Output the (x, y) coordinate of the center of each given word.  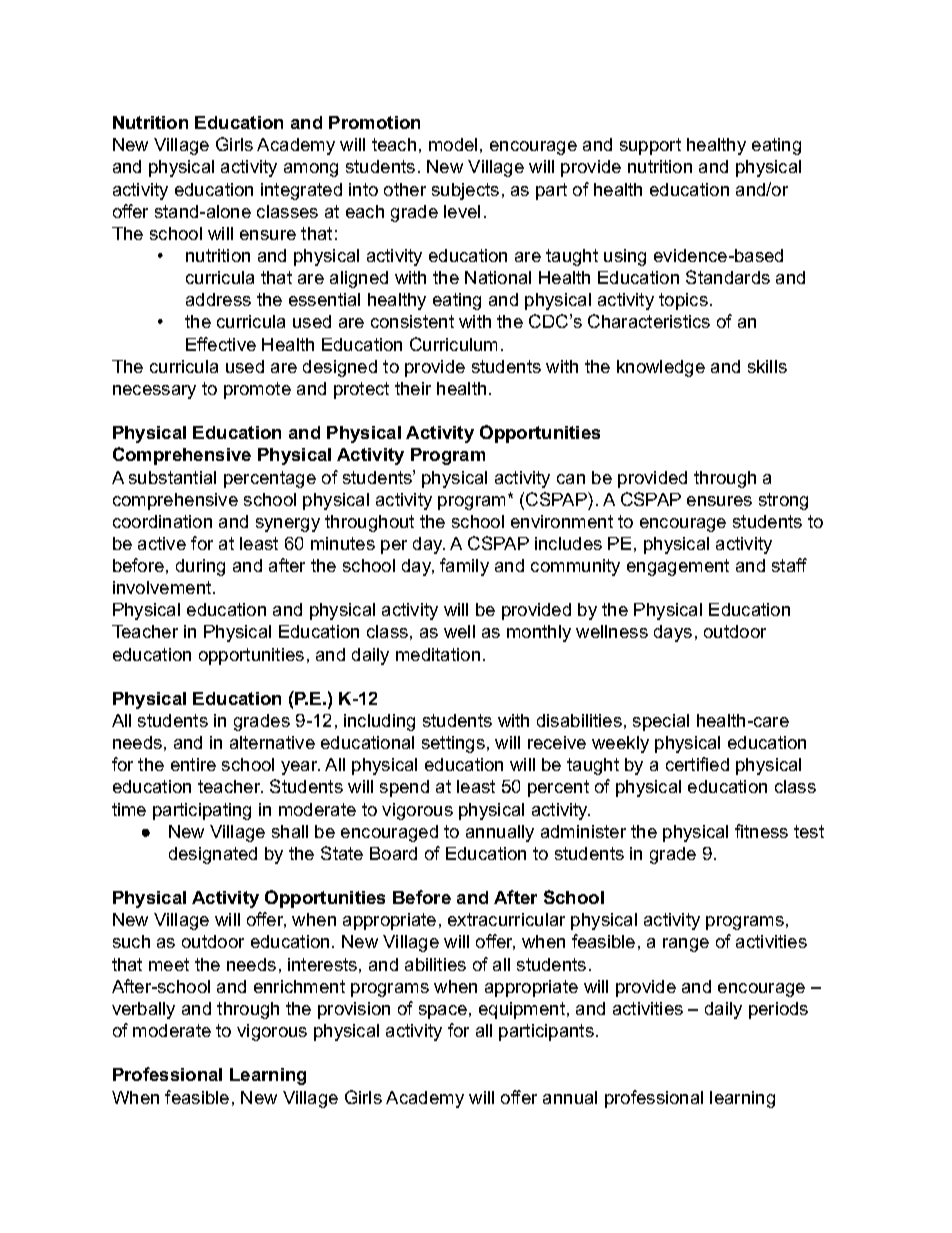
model (453, 144)
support (650, 146)
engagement (678, 567)
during (200, 567)
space (443, 1012)
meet (169, 964)
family (464, 567)
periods (778, 1010)
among (311, 170)
